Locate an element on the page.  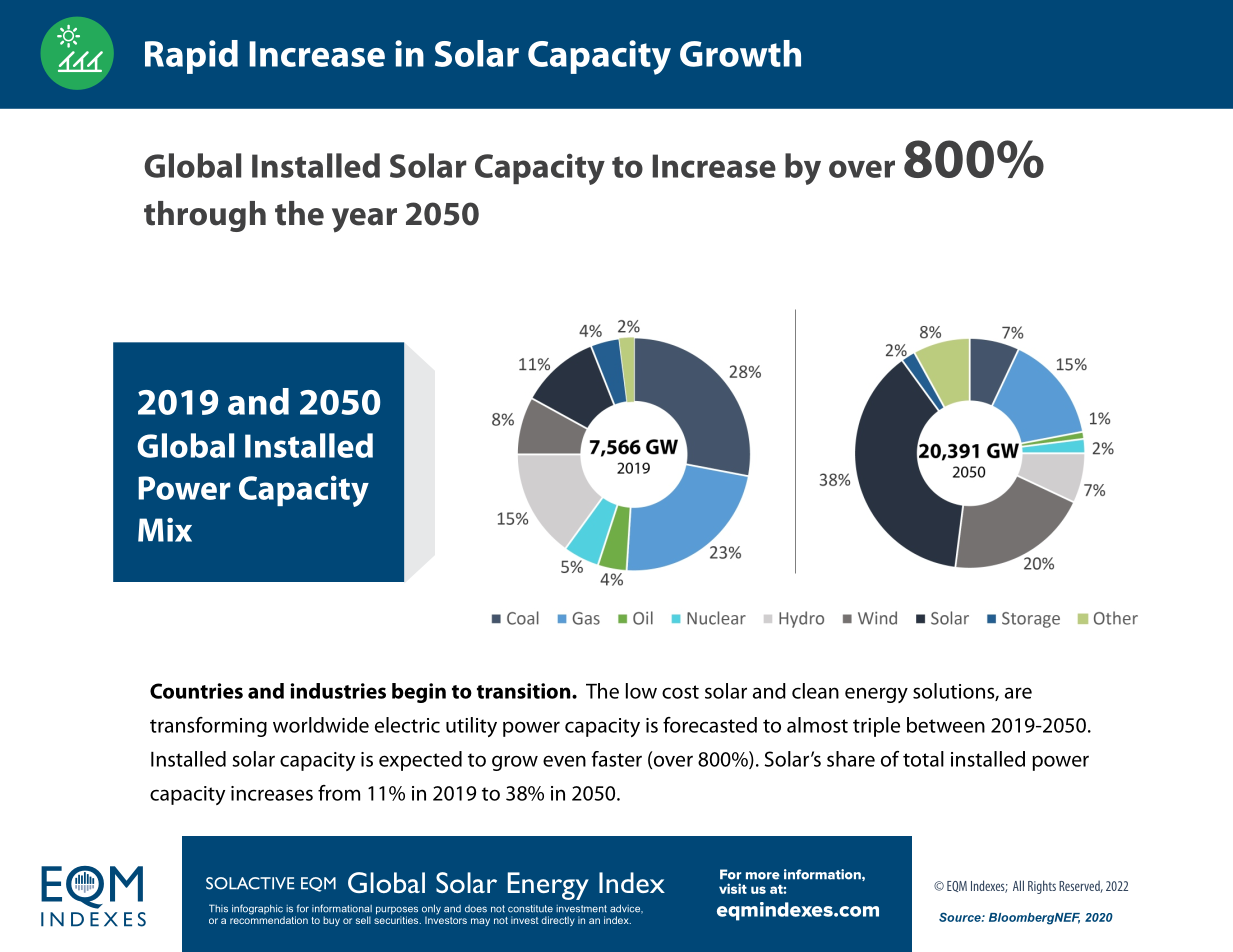
through is located at coordinates (205, 216).
